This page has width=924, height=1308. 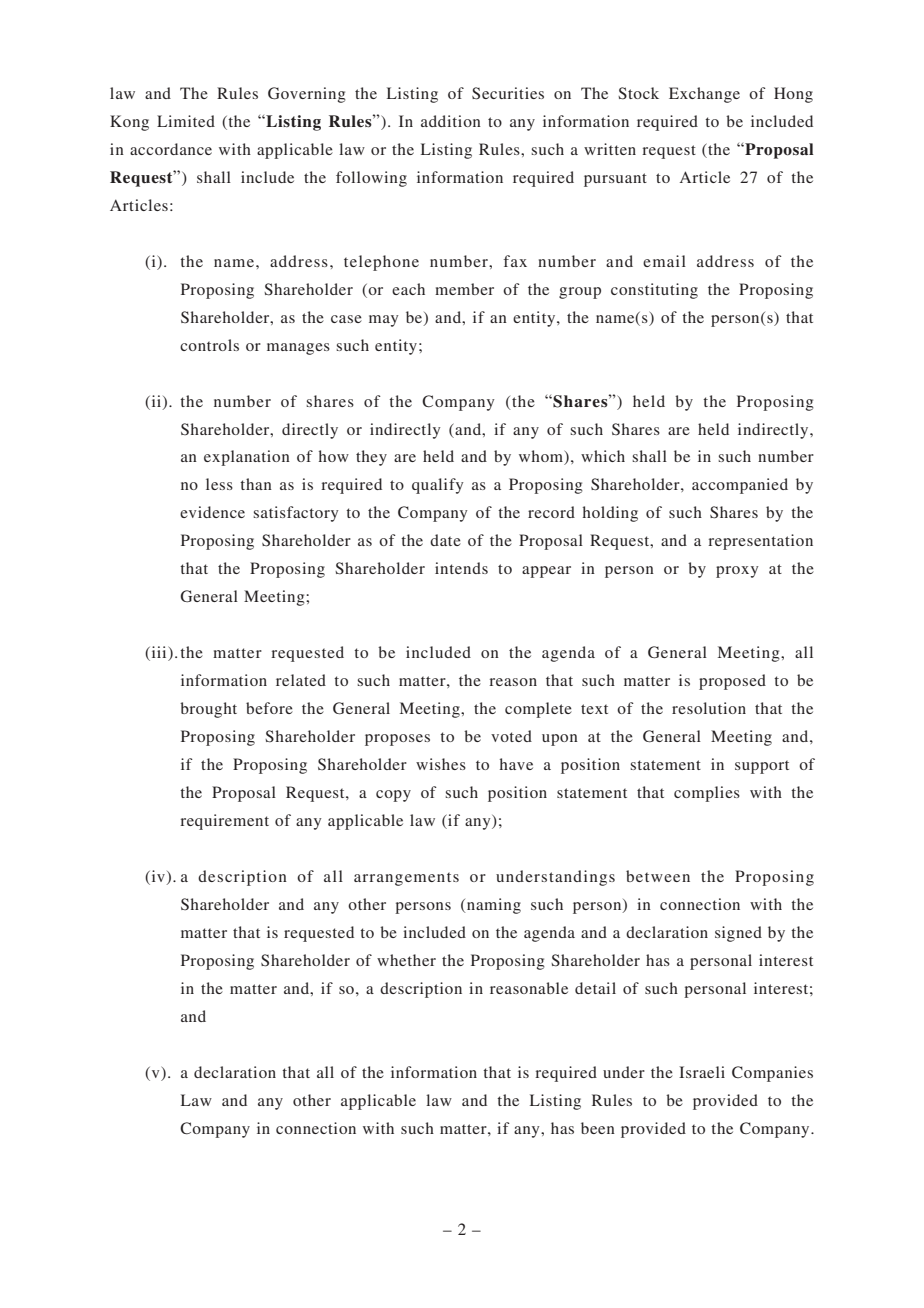 I want to click on evidence, so click(x=212, y=512).
